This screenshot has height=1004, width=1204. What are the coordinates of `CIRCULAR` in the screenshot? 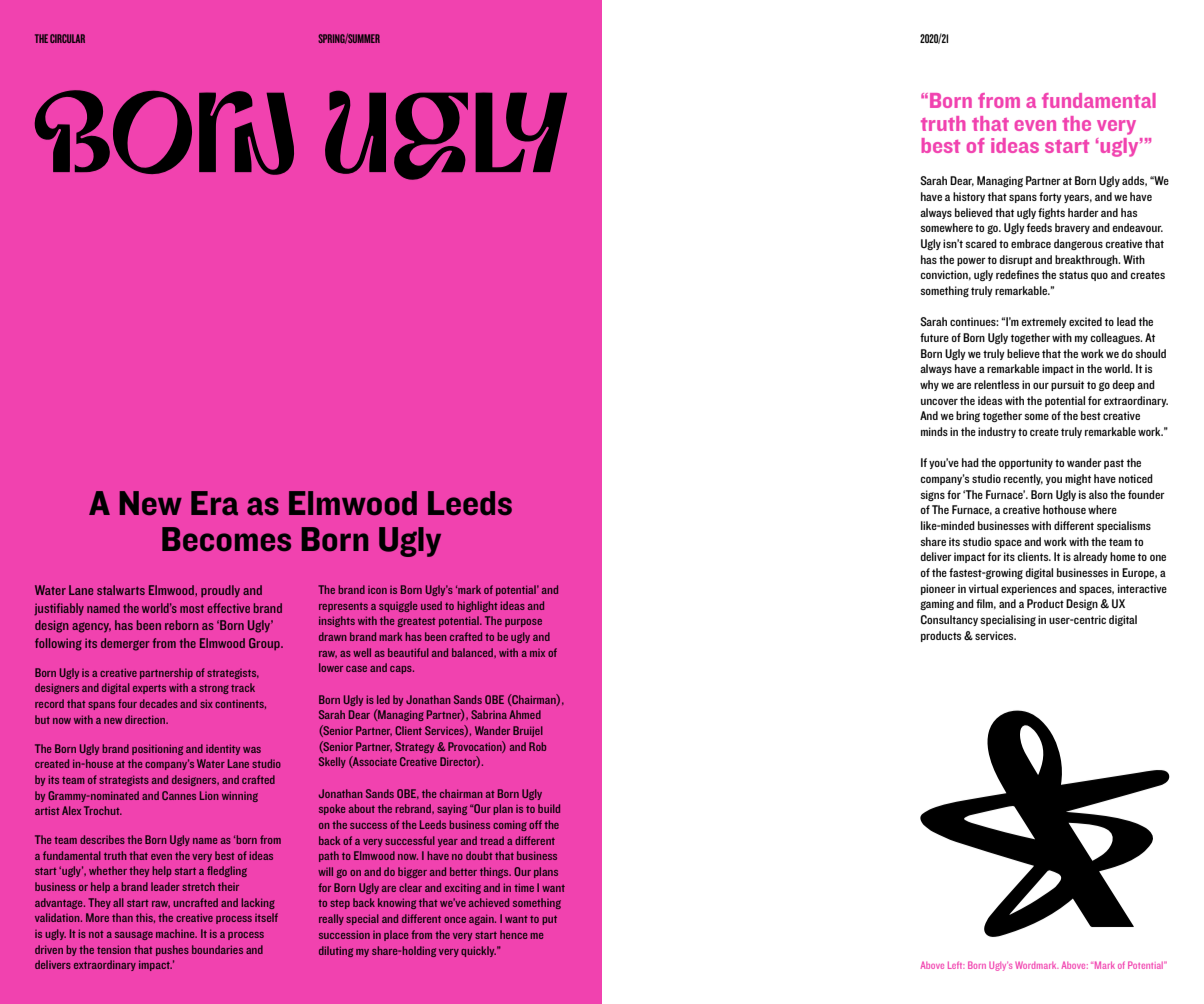 It's located at (67, 38).
